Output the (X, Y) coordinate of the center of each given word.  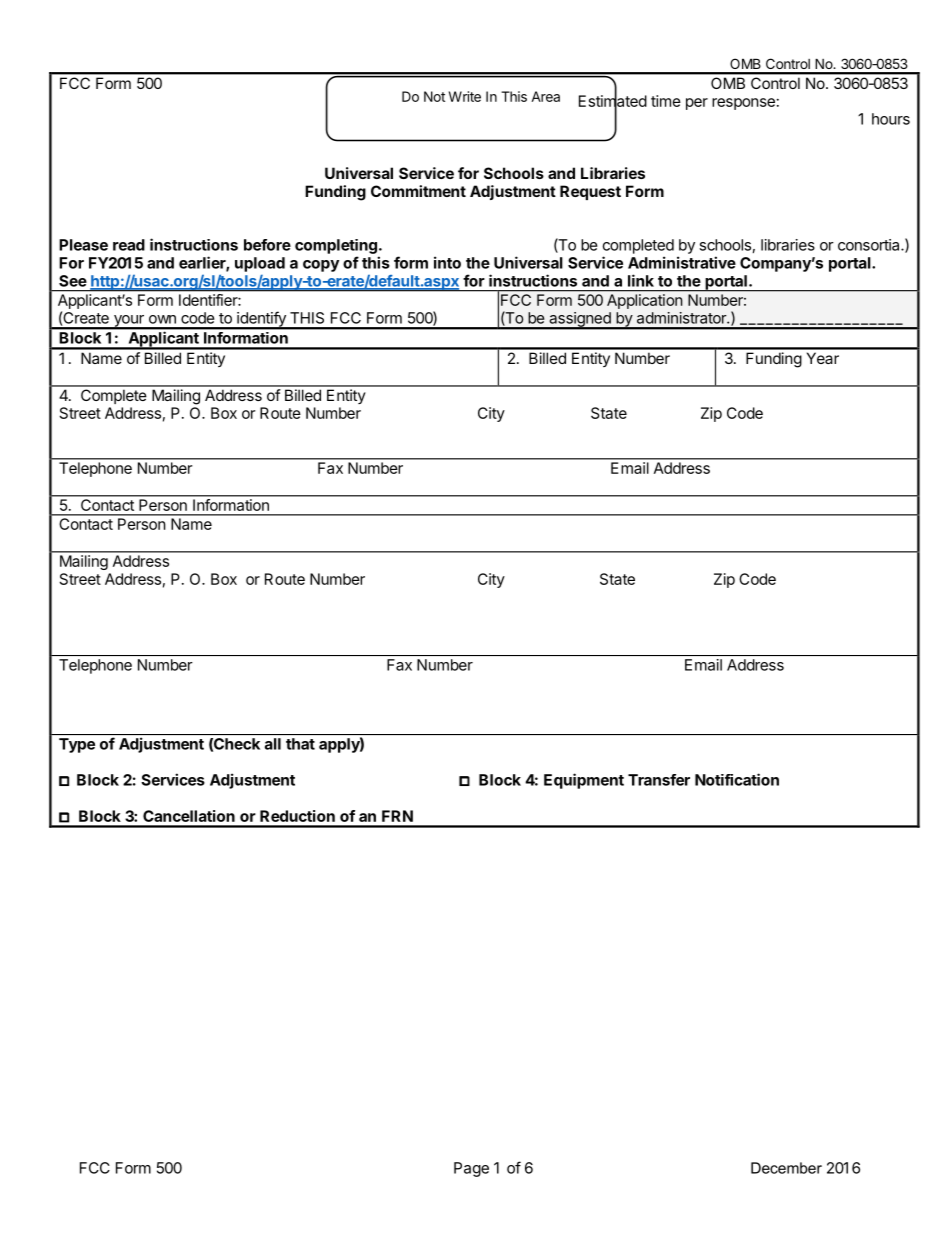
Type (77, 745)
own (162, 319)
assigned (580, 320)
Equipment (584, 781)
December (786, 1168)
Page (471, 1169)
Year (823, 358)
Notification (737, 779)
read (129, 245)
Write (465, 96)
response (743, 104)
